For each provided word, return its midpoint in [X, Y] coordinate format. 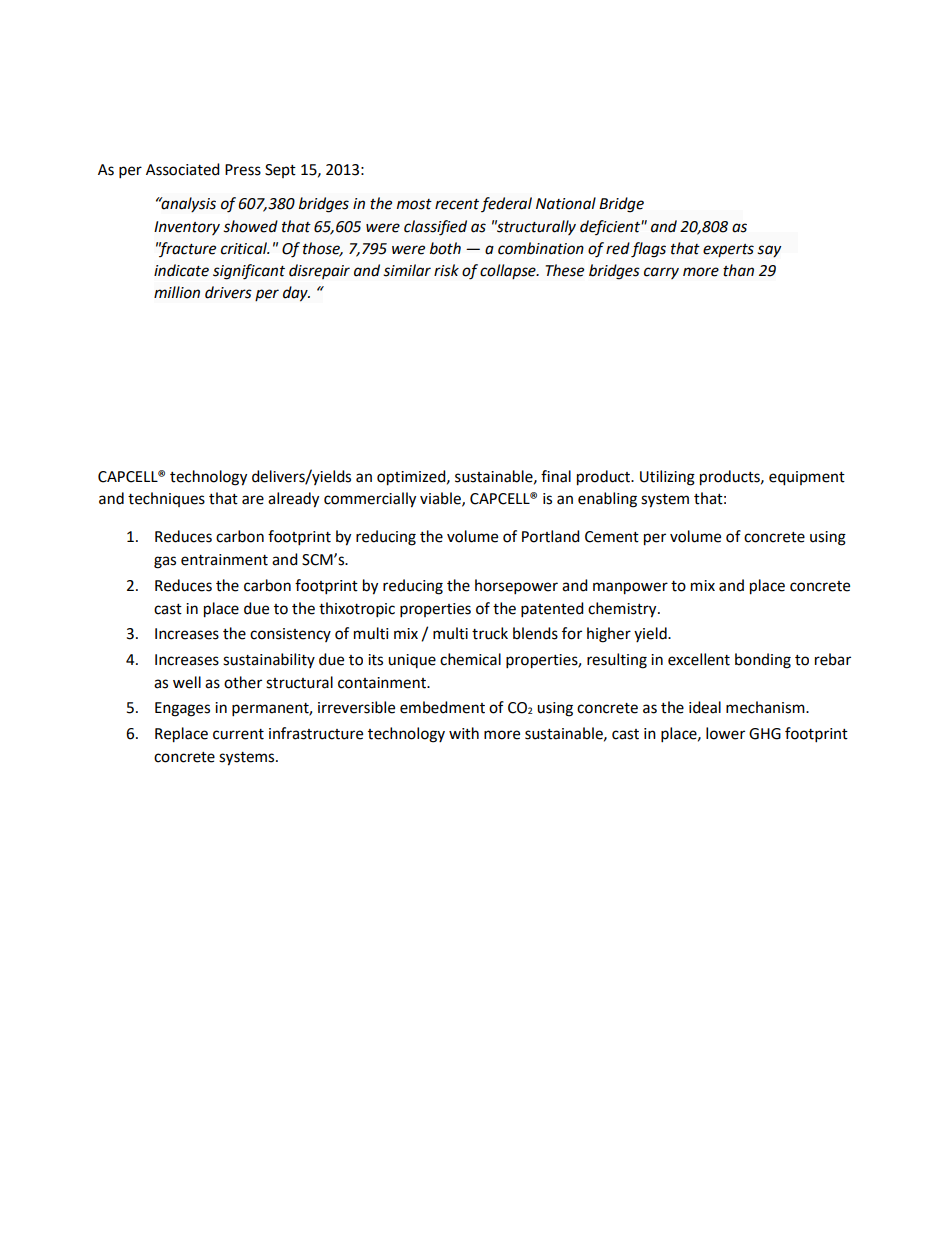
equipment [807, 478]
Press [243, 170]
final [556, 476]
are [253, 500]
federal [506, 204]
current [238, 734]
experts [728, 250]
